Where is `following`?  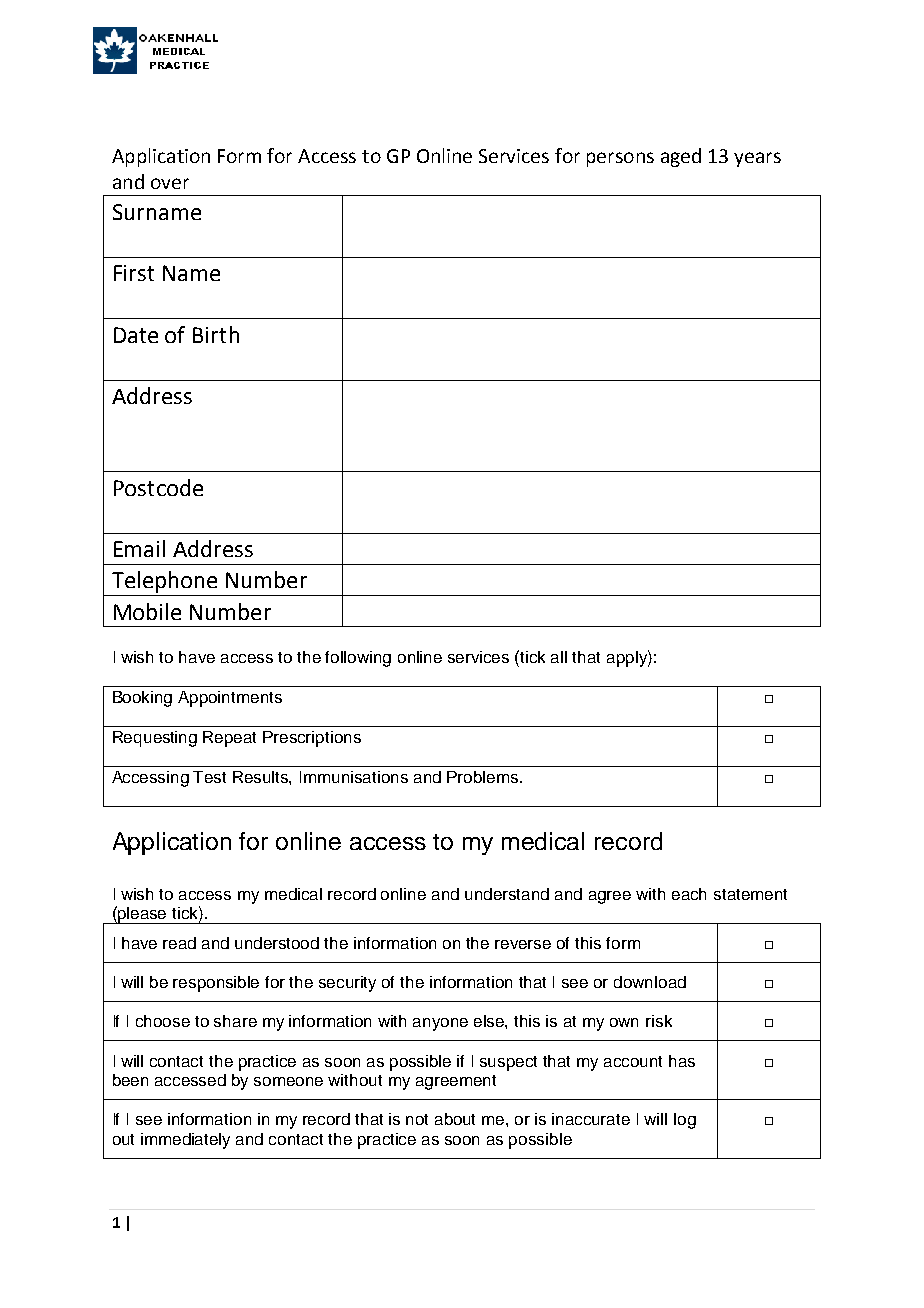 following is located at coordinates (358, 659).
